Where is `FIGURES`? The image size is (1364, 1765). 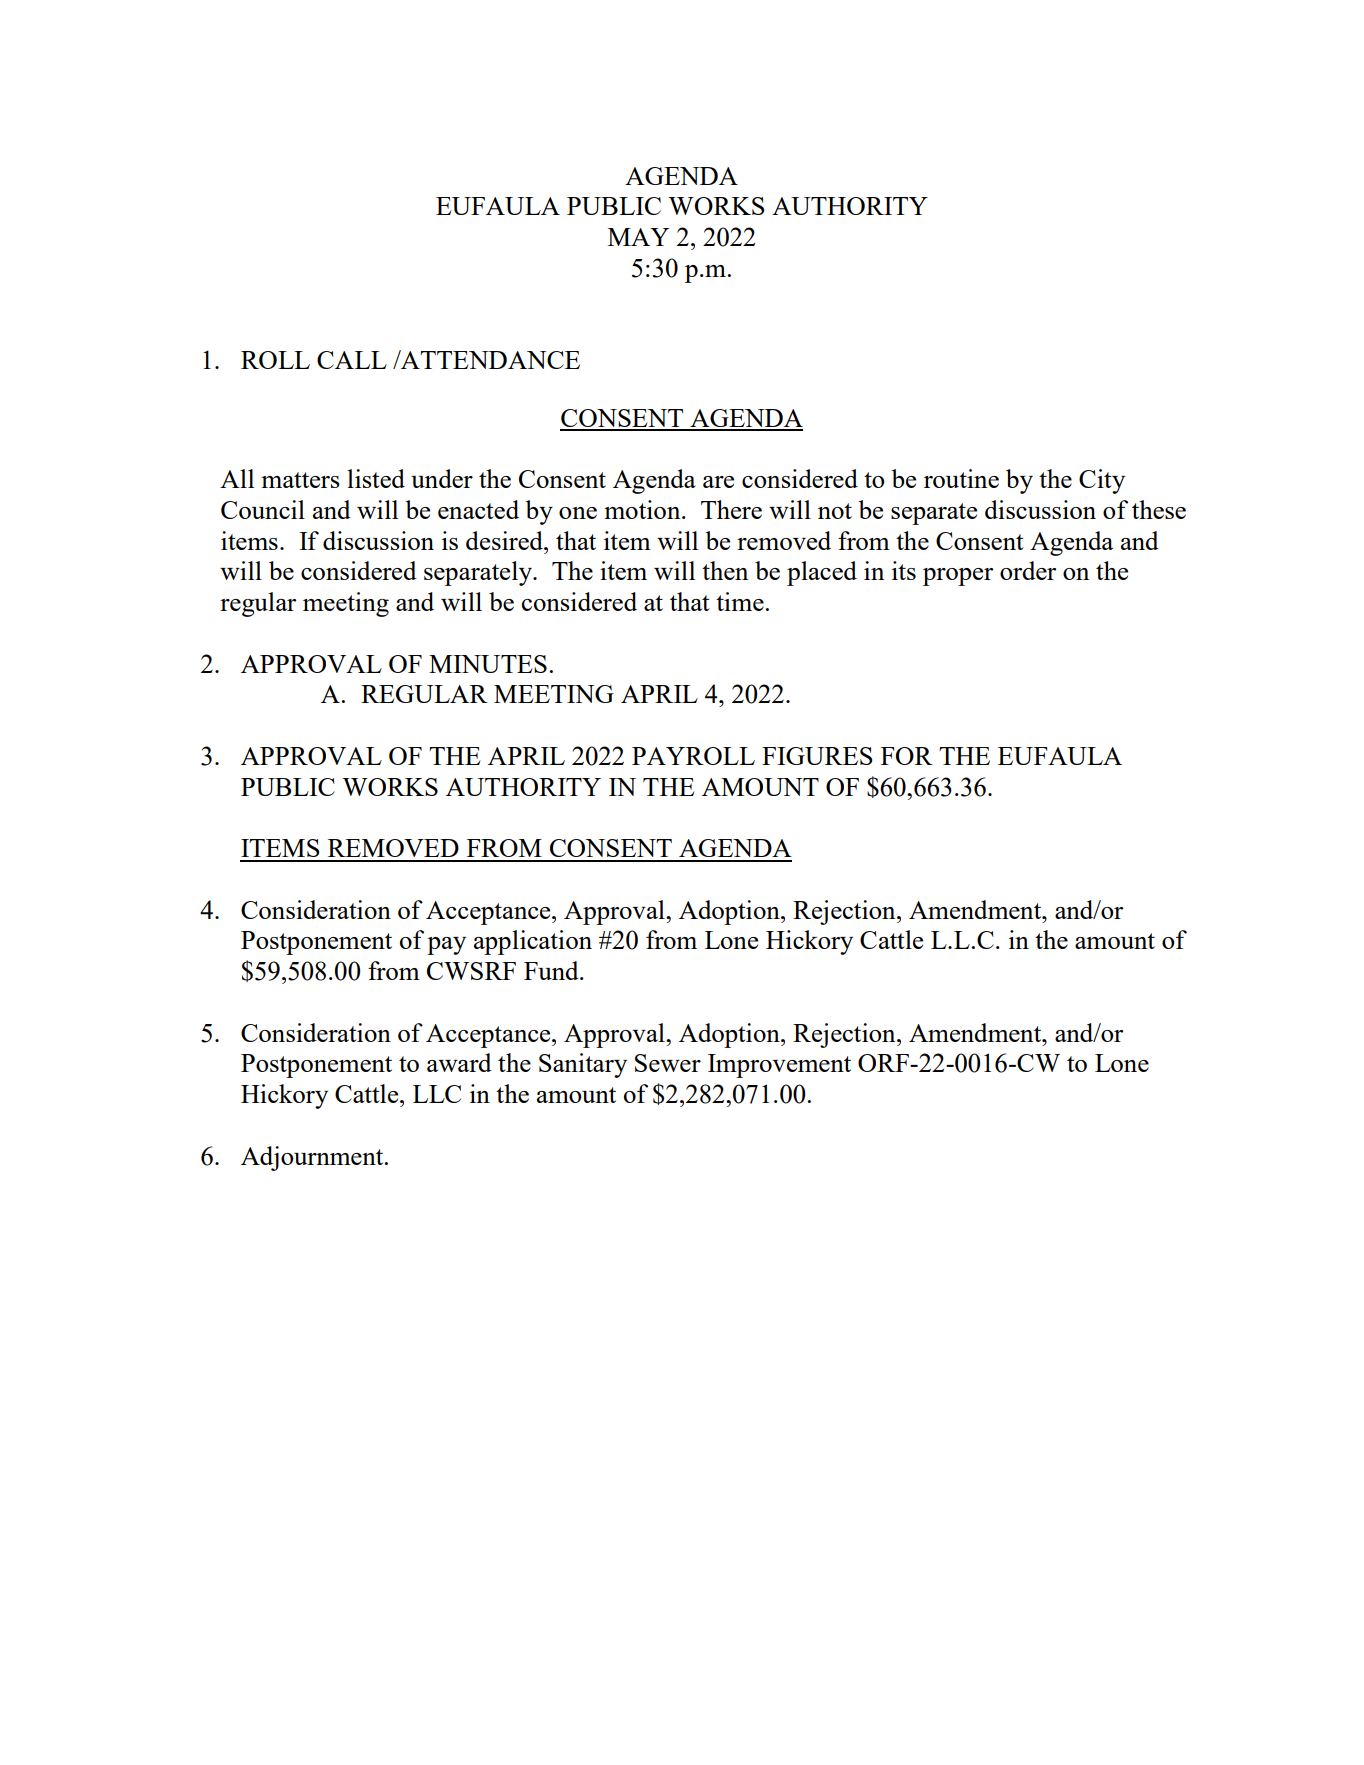 FIGURES is located at coordinates (817, 756).
